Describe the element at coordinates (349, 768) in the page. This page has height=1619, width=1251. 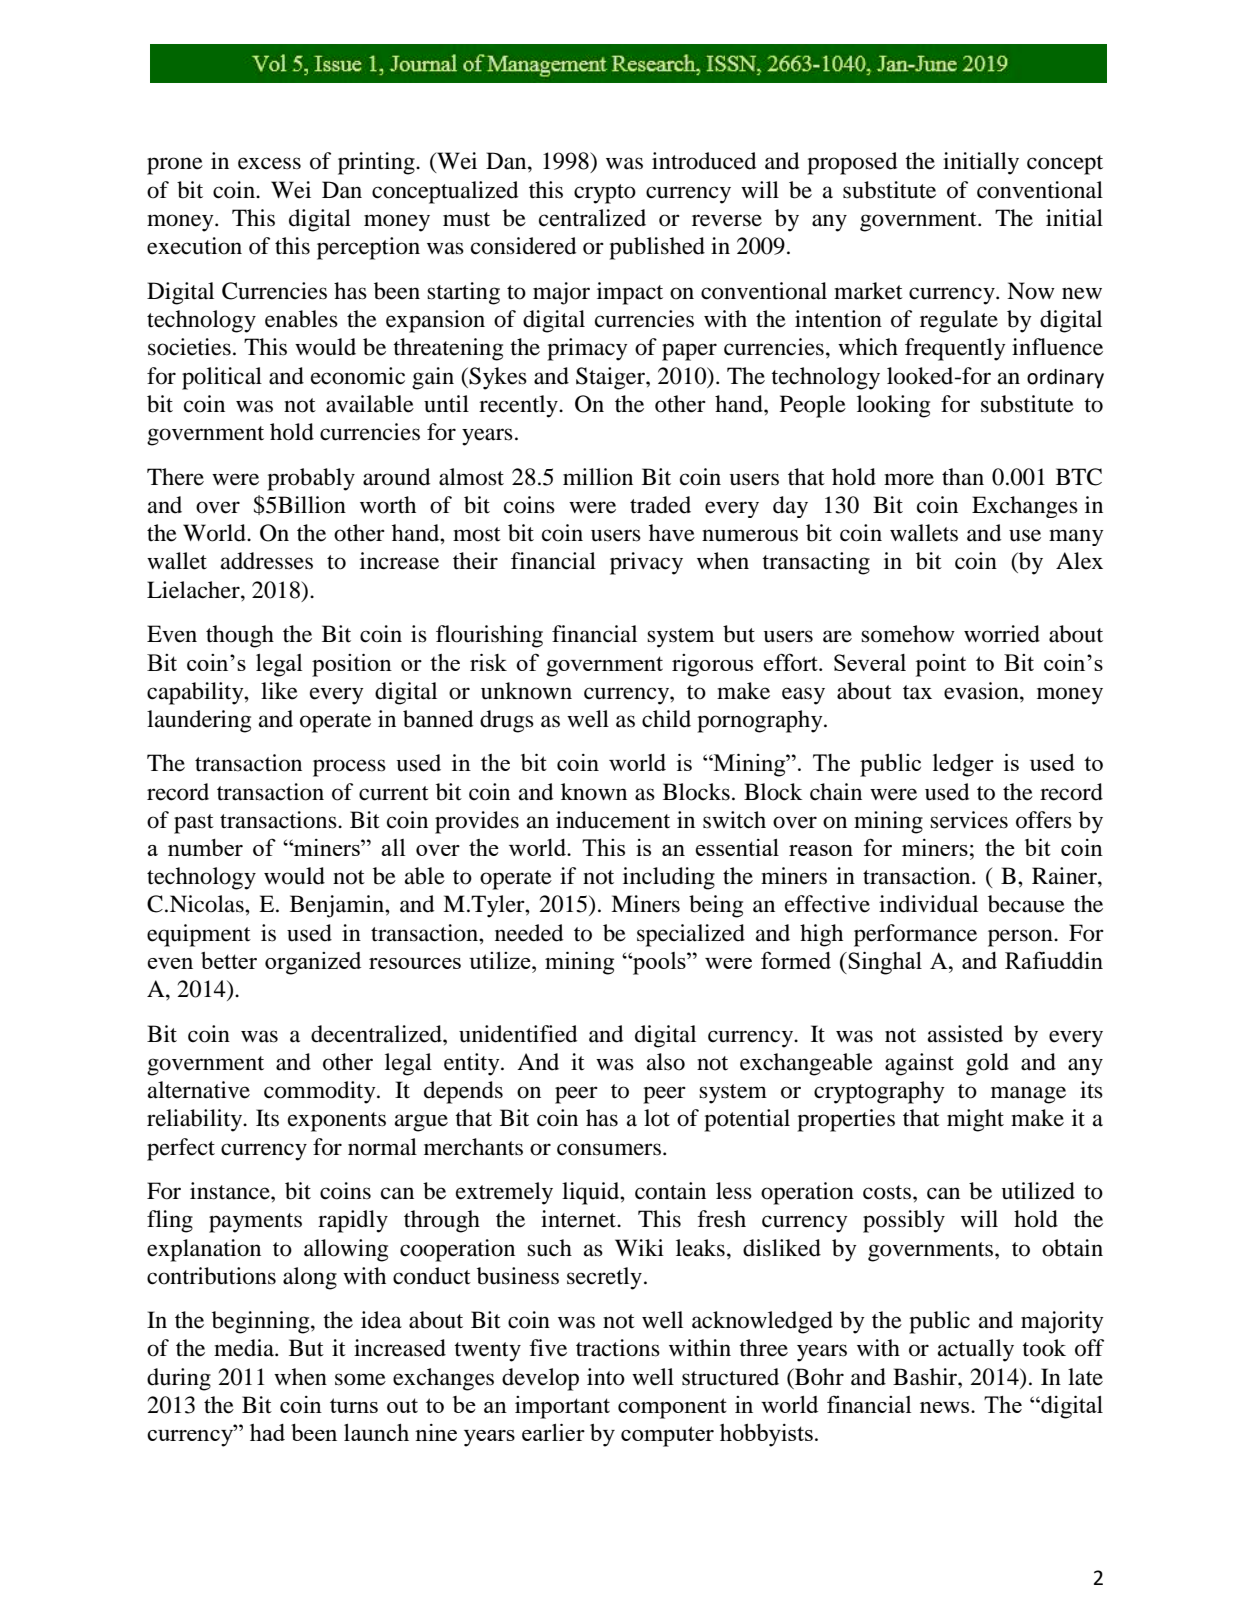
I see `process` at that location.
